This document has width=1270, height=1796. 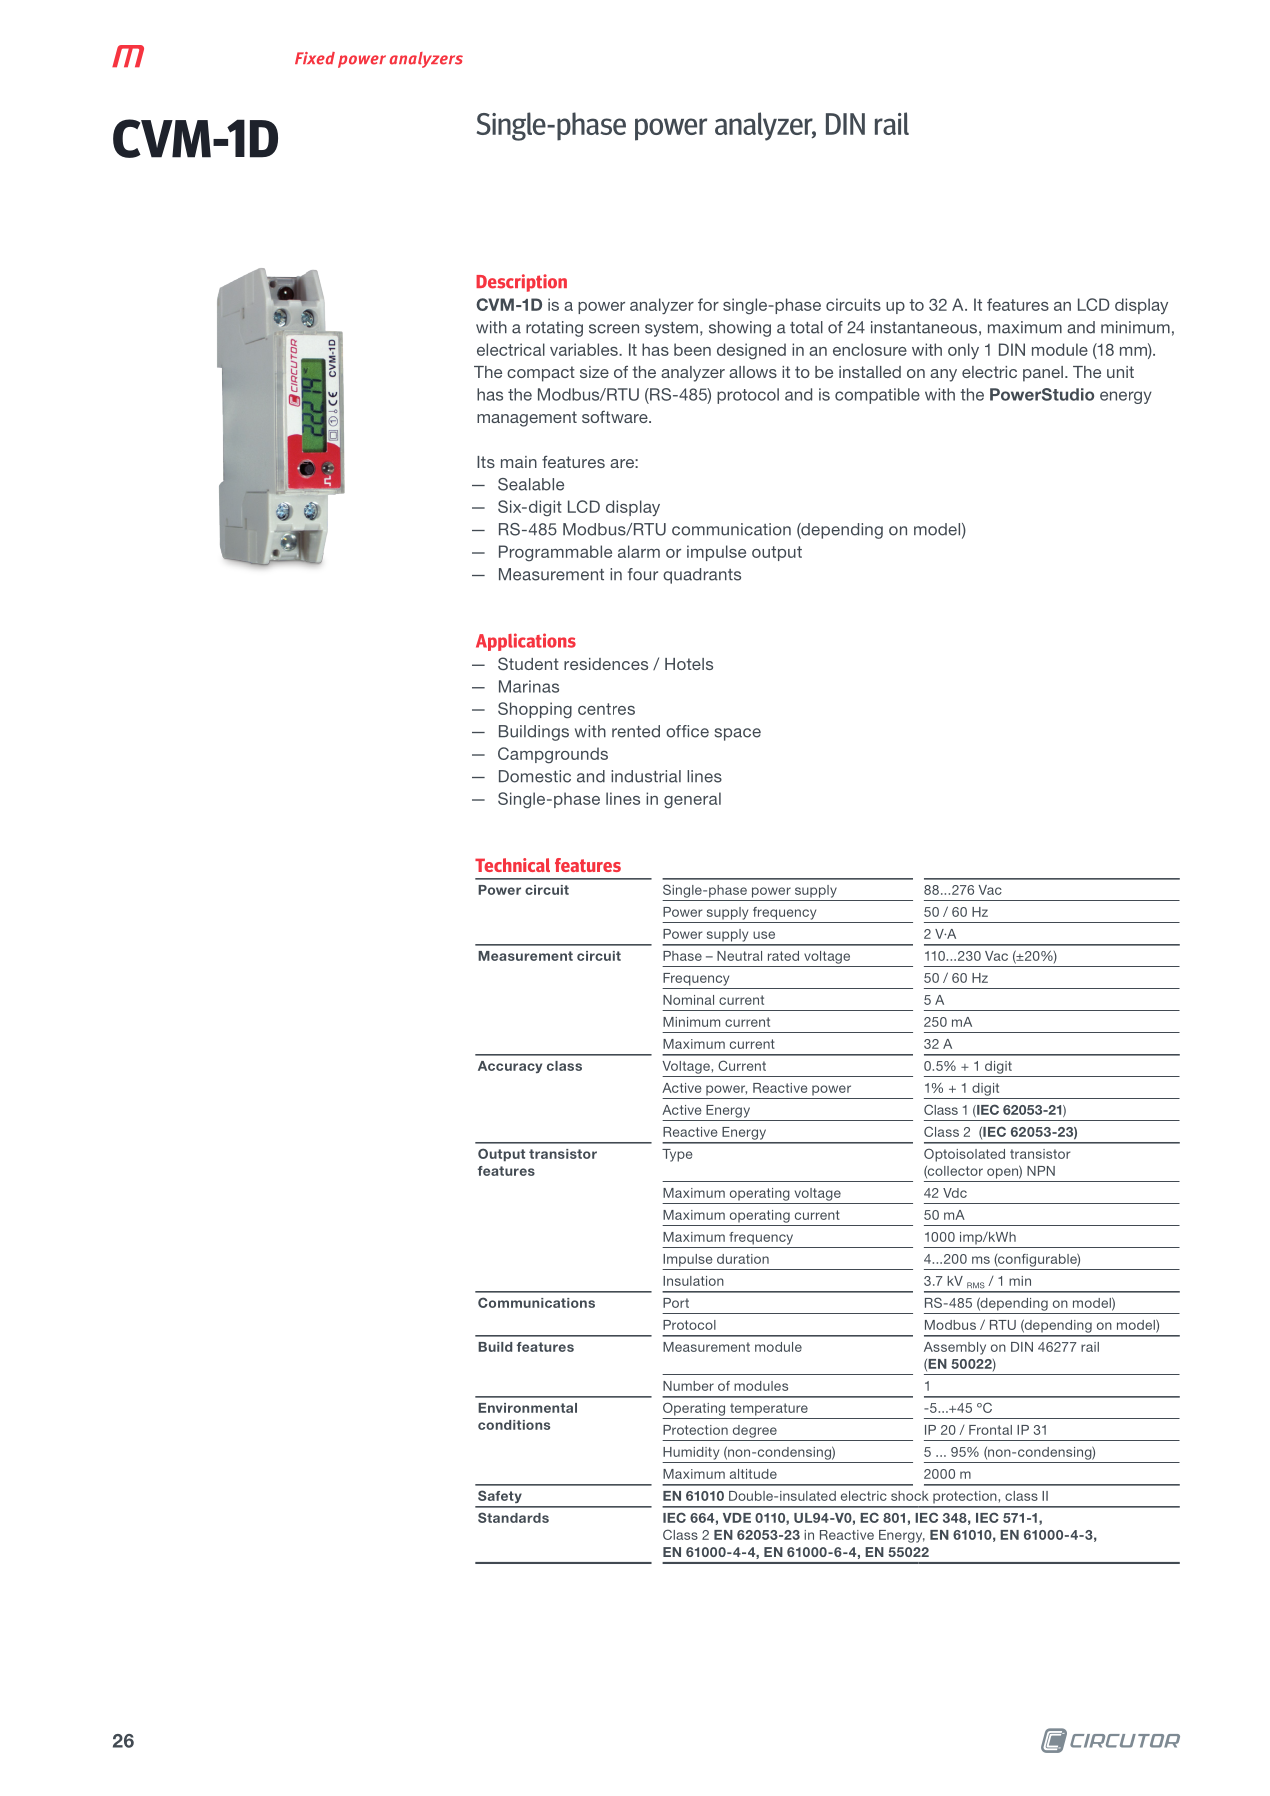 I want to click on Domestic, so click(x=535, y=776).
